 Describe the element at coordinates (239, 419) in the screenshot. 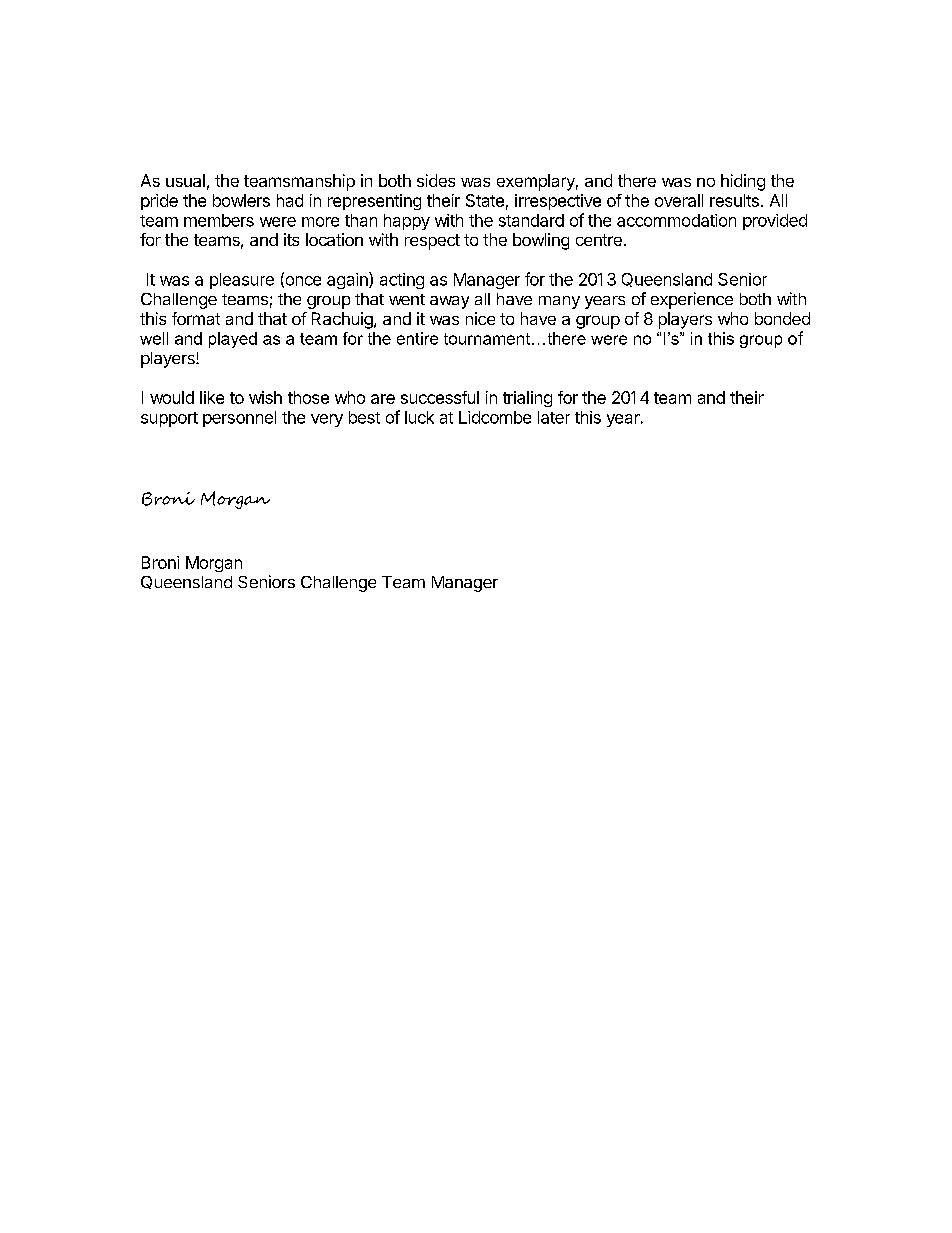

I see `personnel` at that location.
